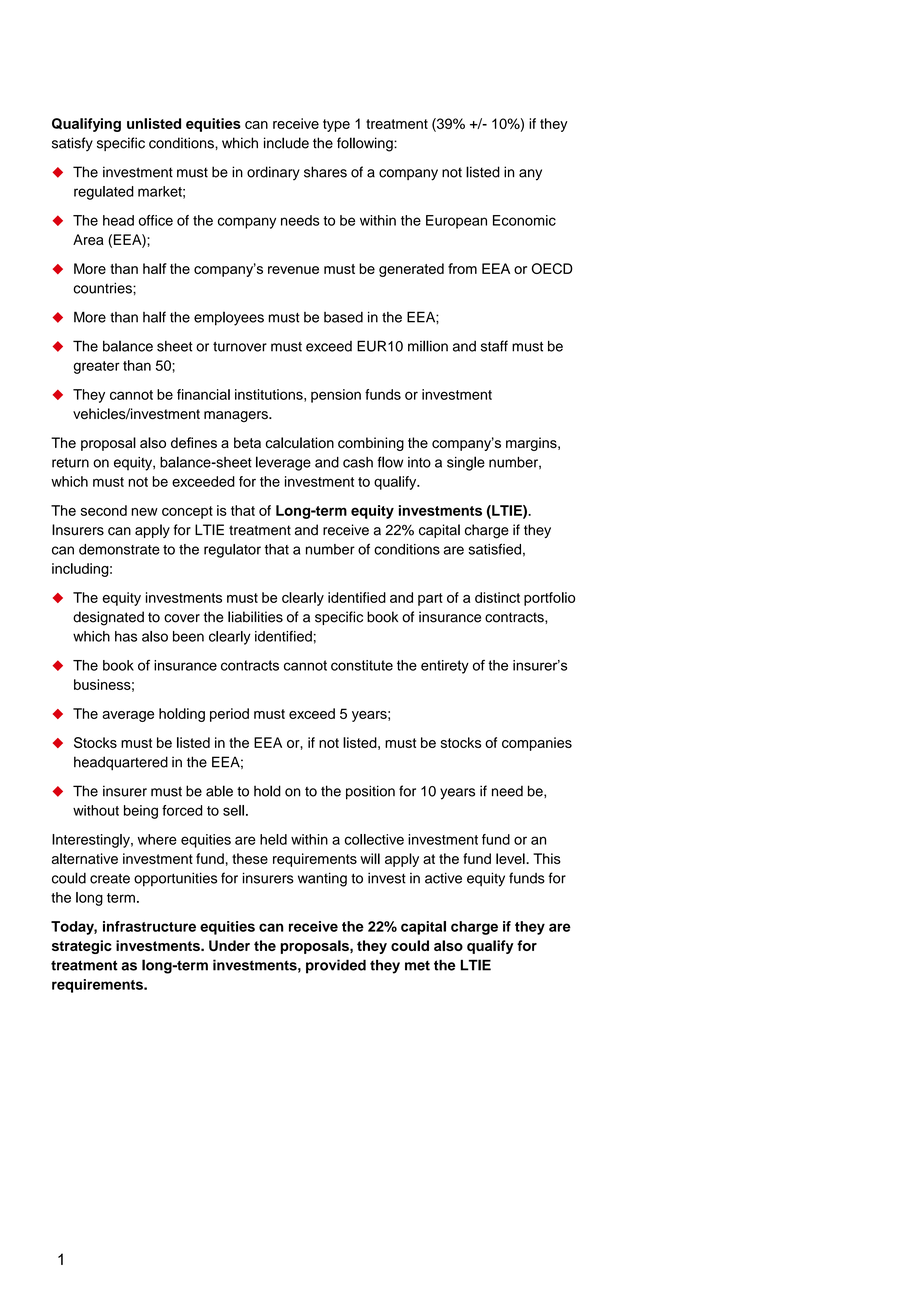 The width and height of the screenshot is (920, 1316). I want to click on regulated, so click(104, 193).
